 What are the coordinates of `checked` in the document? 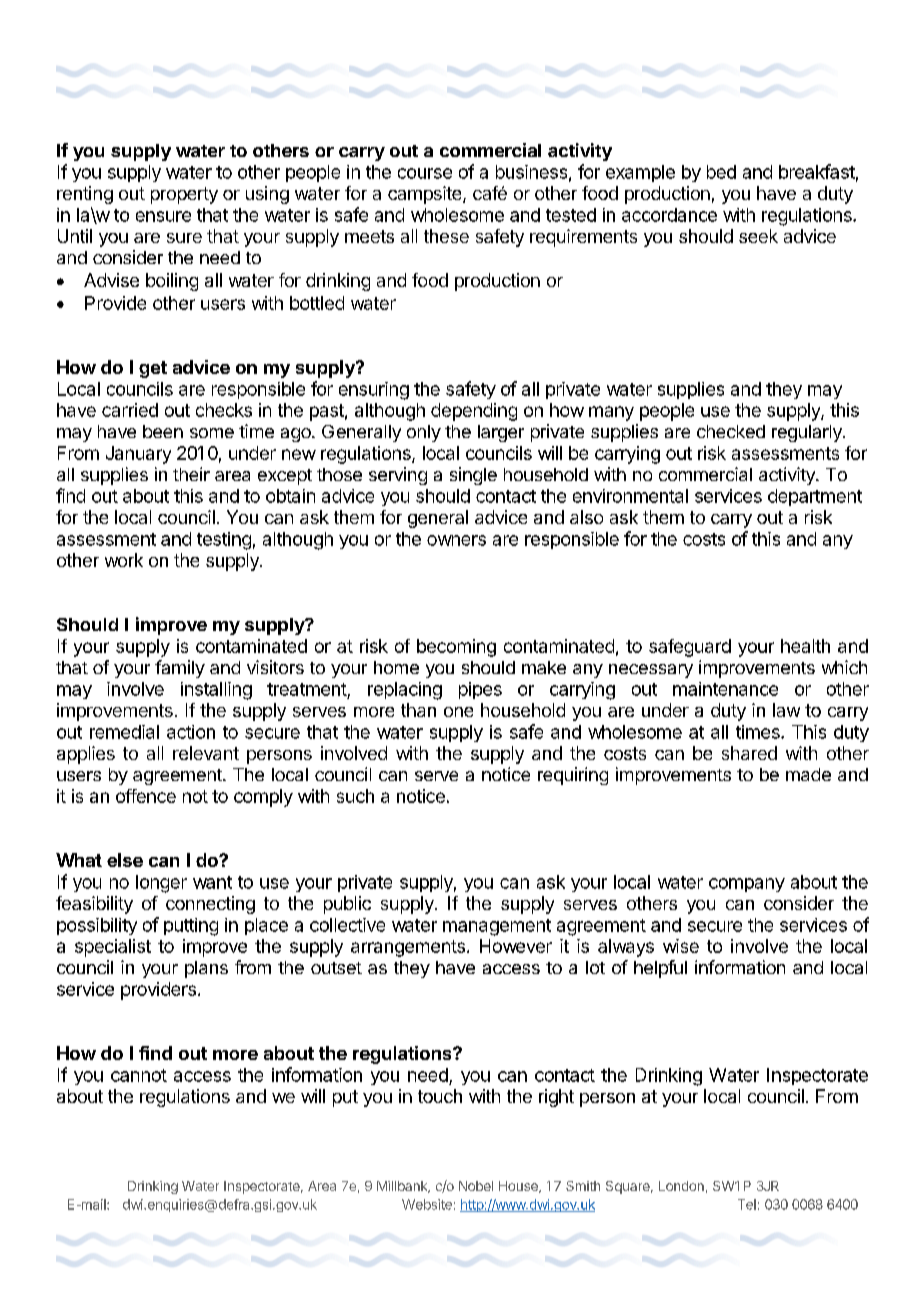 It's located at (731, 431).
